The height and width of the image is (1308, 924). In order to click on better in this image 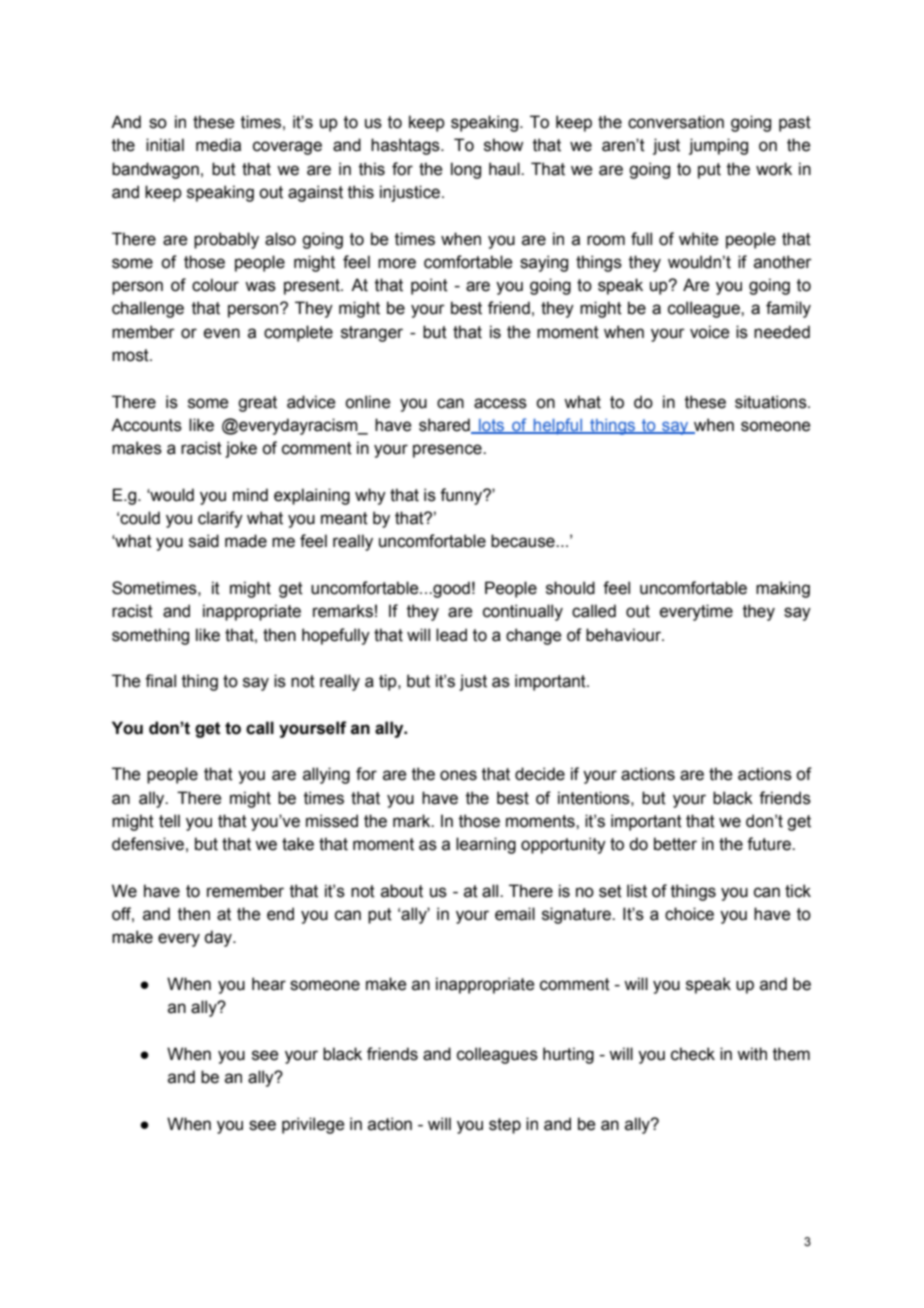, I will do `click(675, 844)`.
